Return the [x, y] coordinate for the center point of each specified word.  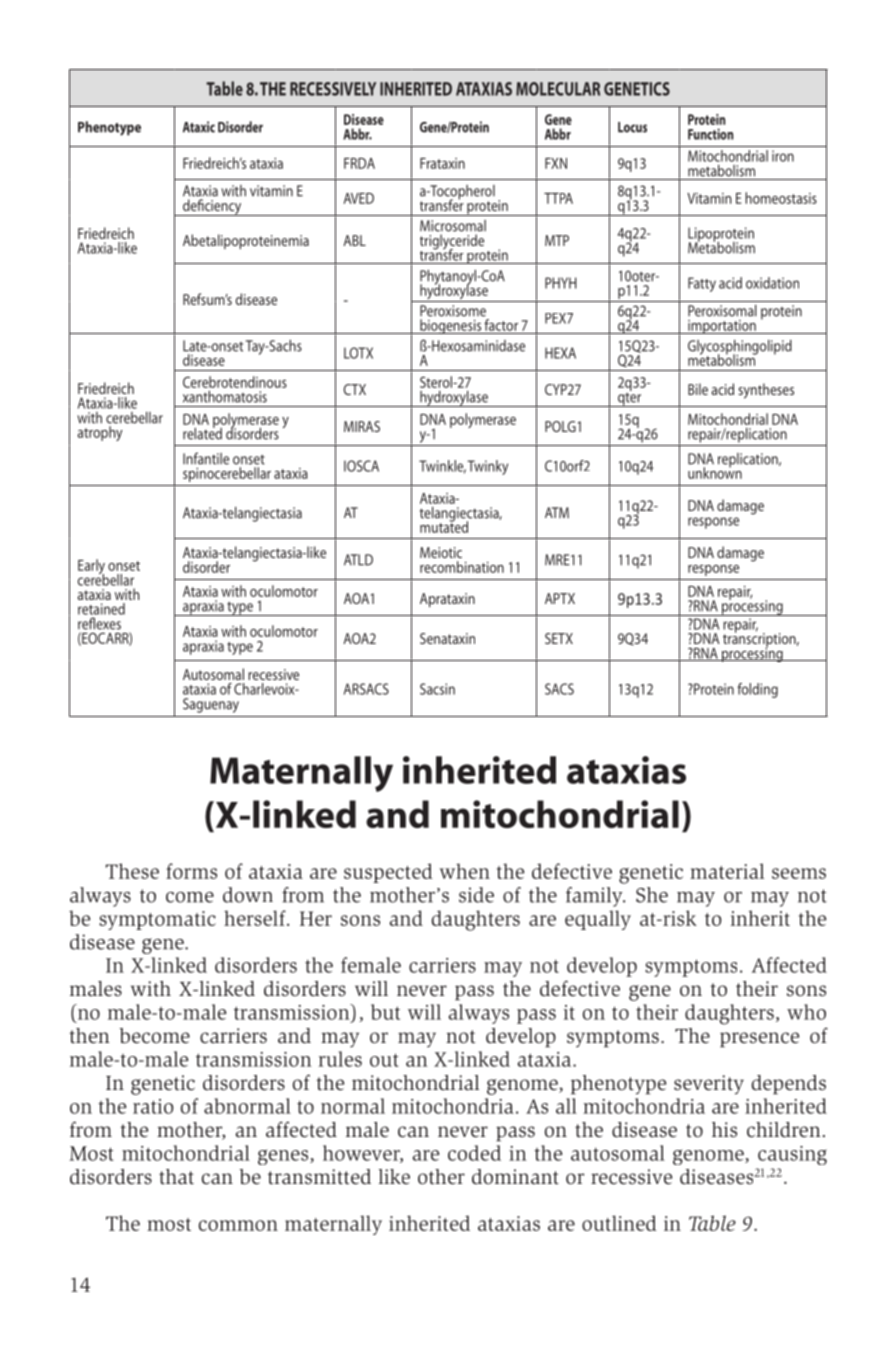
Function [710, 134]
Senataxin [447, 638]
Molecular [558, 89]
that [176, 1177]
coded [474, 1153]
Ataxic [199, 127]
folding [757, 690]
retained [101, 609]
